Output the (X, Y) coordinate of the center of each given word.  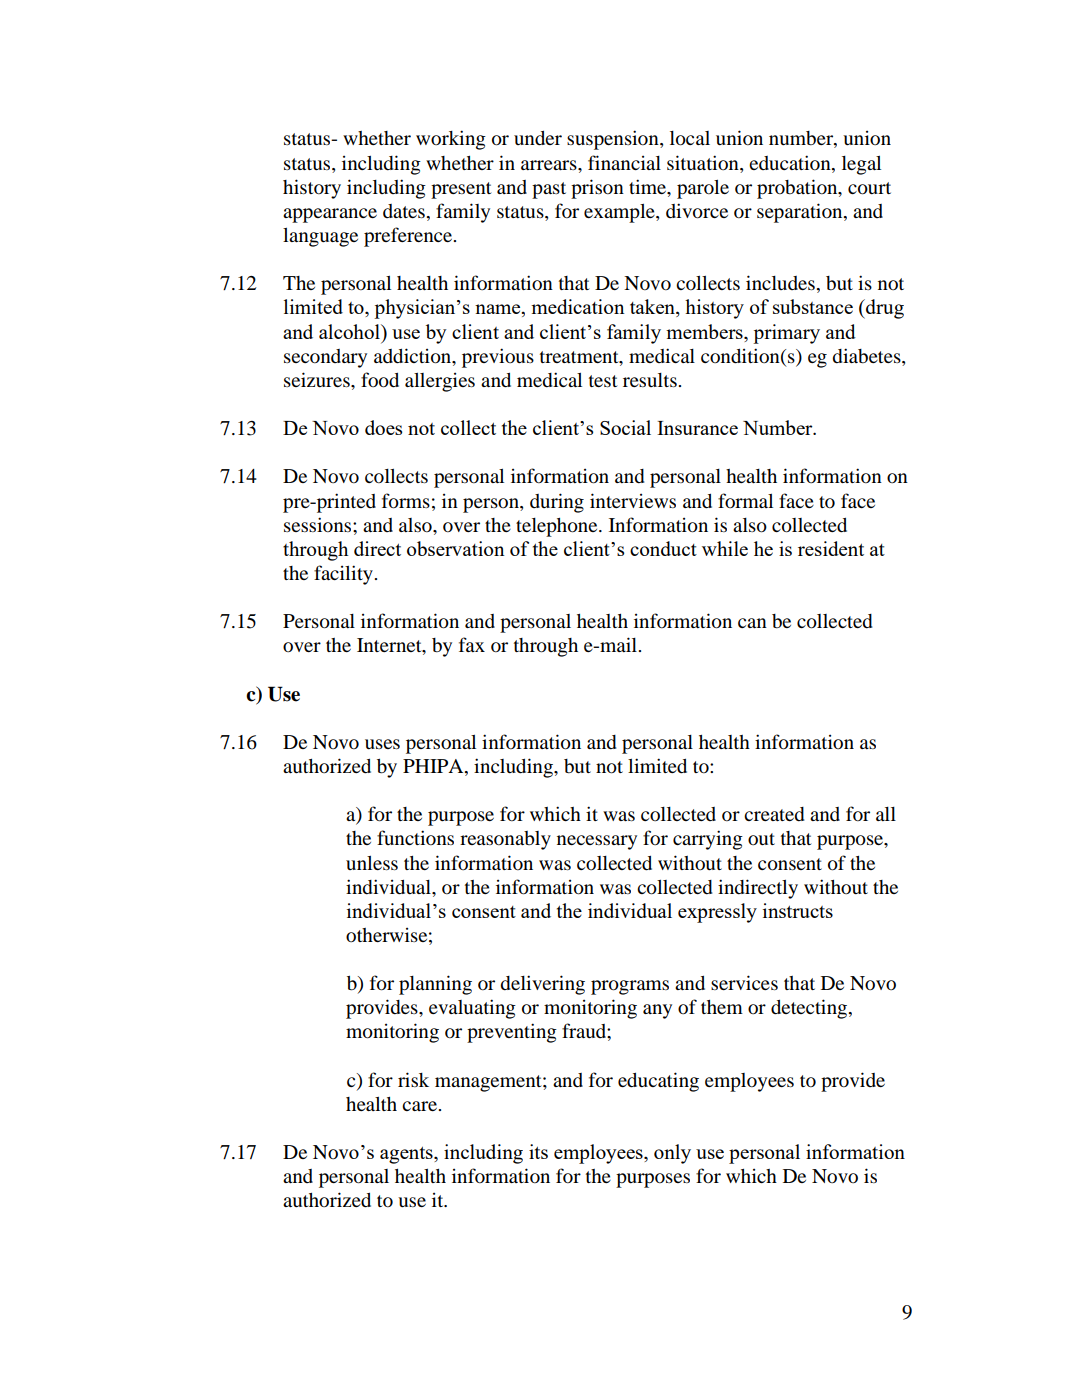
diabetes (867, 356)
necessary (597, 842)
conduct (663, 548)
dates (404, 211)
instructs (798, 910)
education (791, 162)
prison (597, 189)
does (383, 427)
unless (372, 863)
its (538, 1151)
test (603, 381)
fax (472, 644)
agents (407, 1155)
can (752, 623)
